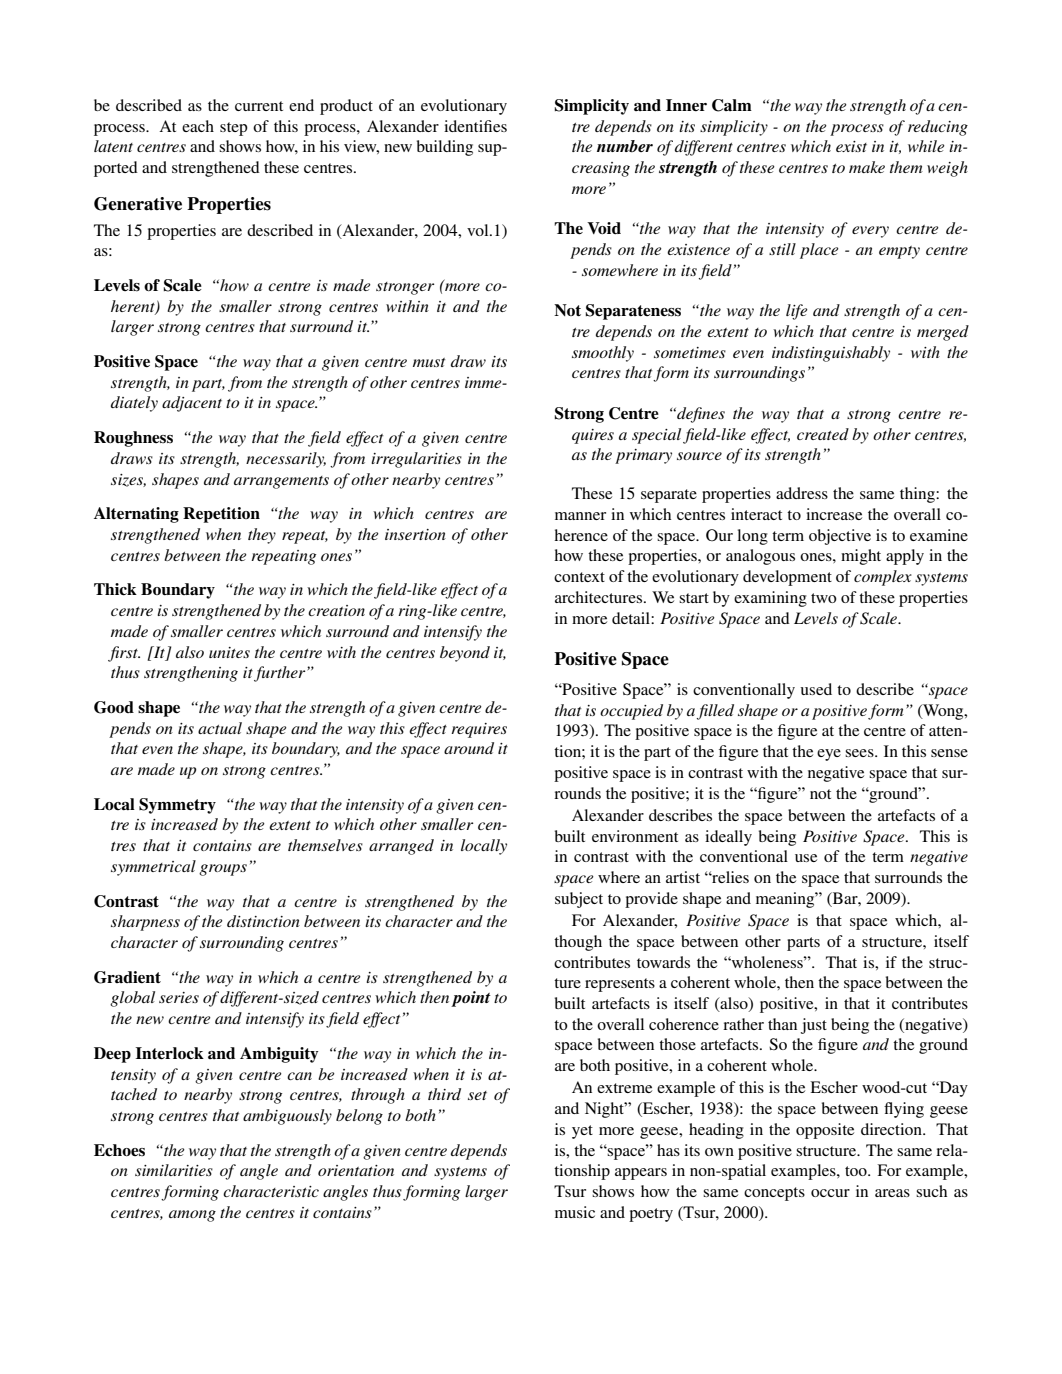 The width and height of the page is (1062, 1374). I want to click on identifies, so click(475, 126).
